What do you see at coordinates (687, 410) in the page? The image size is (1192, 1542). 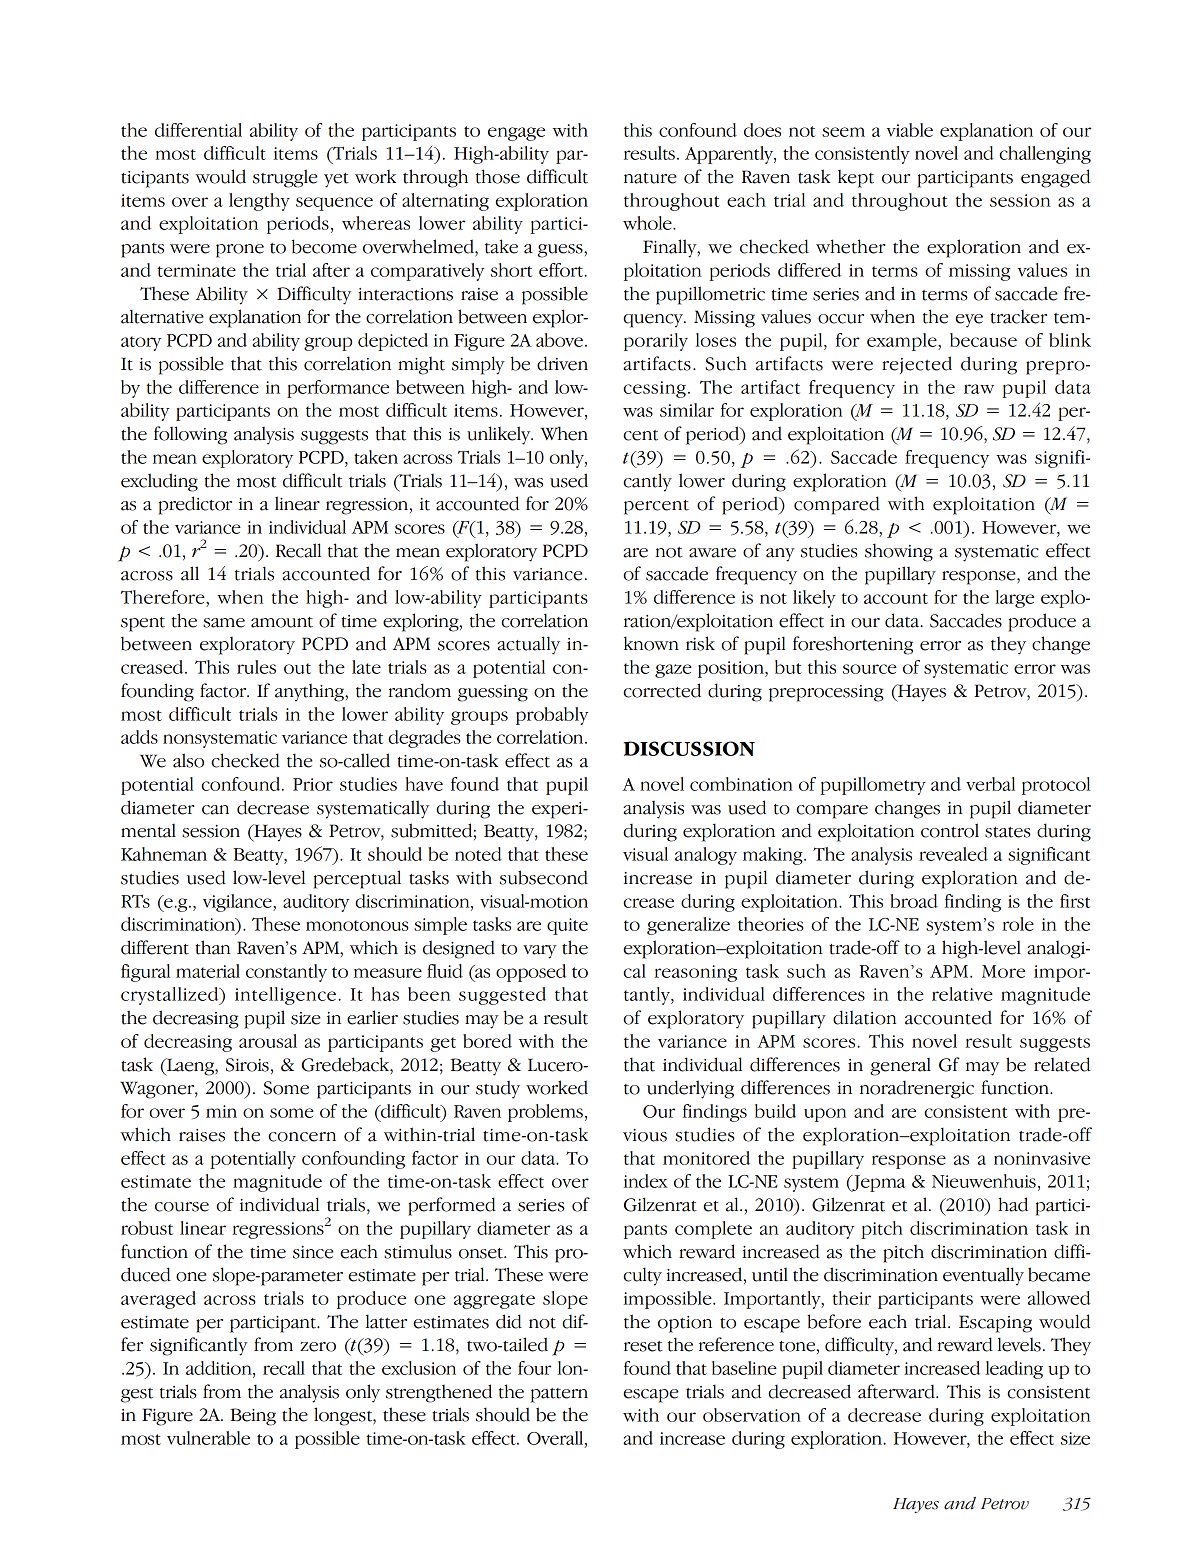 I see `similar` at bounding box center [687, 410].
